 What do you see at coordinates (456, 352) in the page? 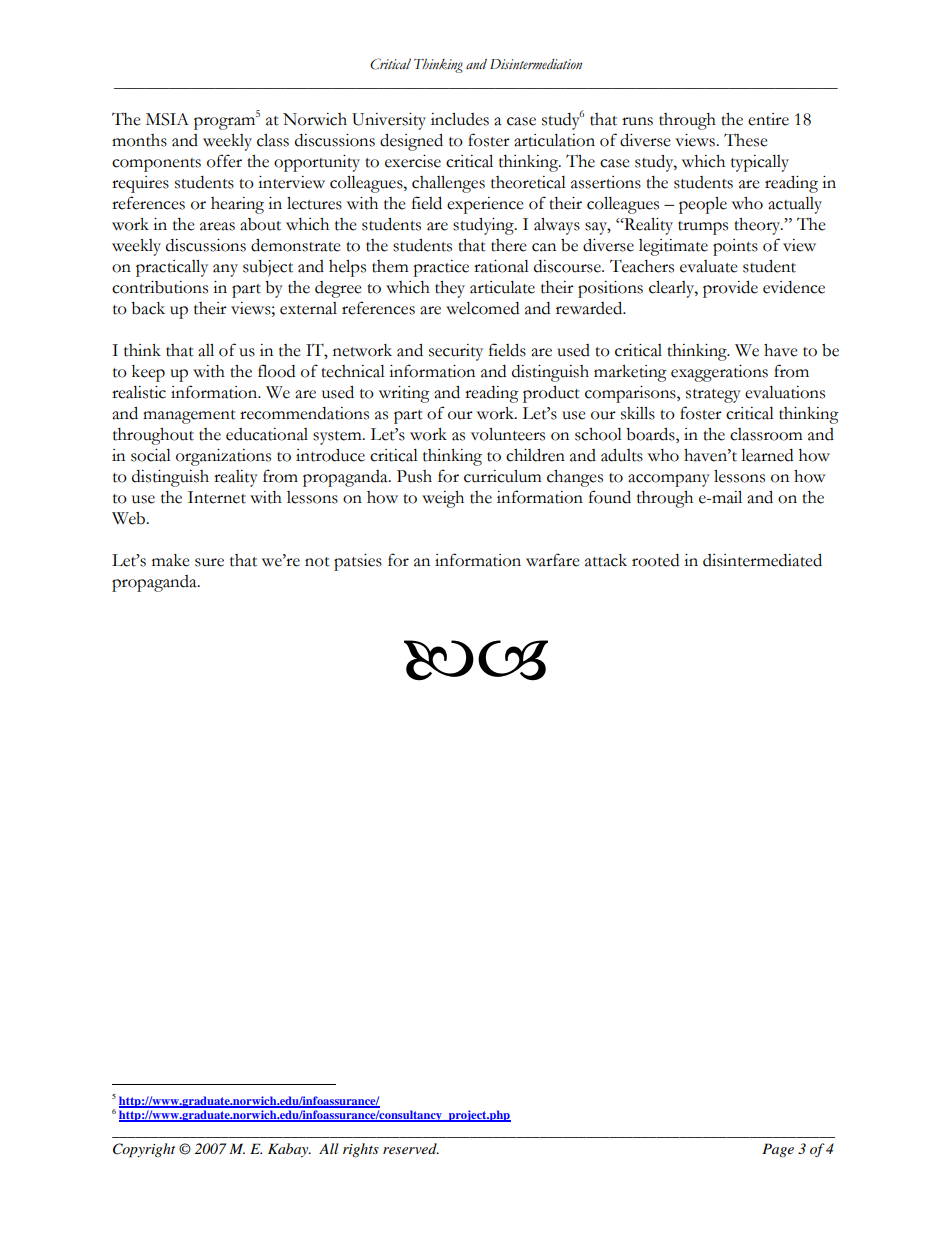
I see `security` at bounding box center [456, 352].
